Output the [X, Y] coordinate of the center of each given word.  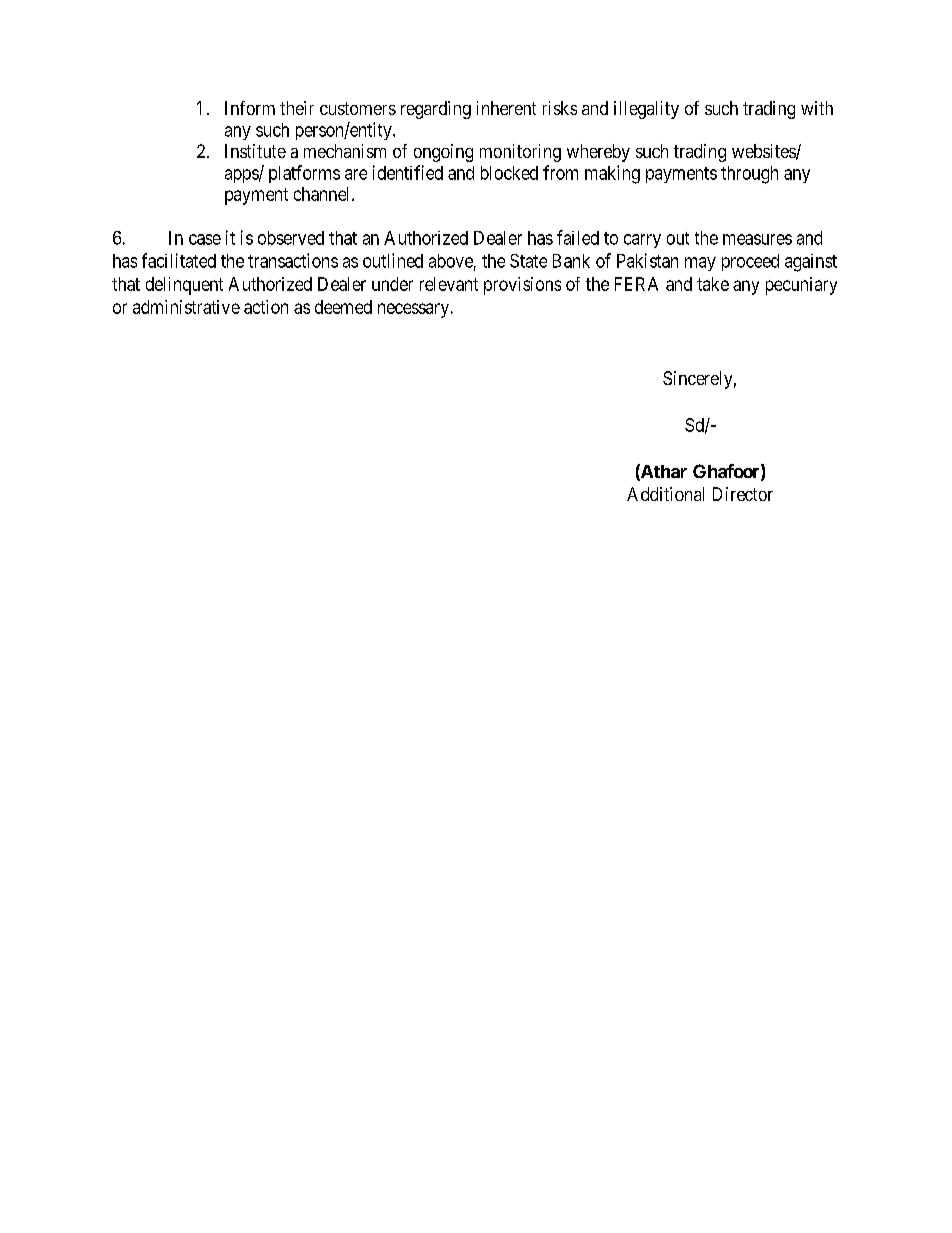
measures [757, 239]
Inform [250, 108]
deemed [343, 307]
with [817, 108]
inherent [506, 108]
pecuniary [801, 286]
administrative [186, 307]
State [528, 261]
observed [291, 238]
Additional [665, 494]
